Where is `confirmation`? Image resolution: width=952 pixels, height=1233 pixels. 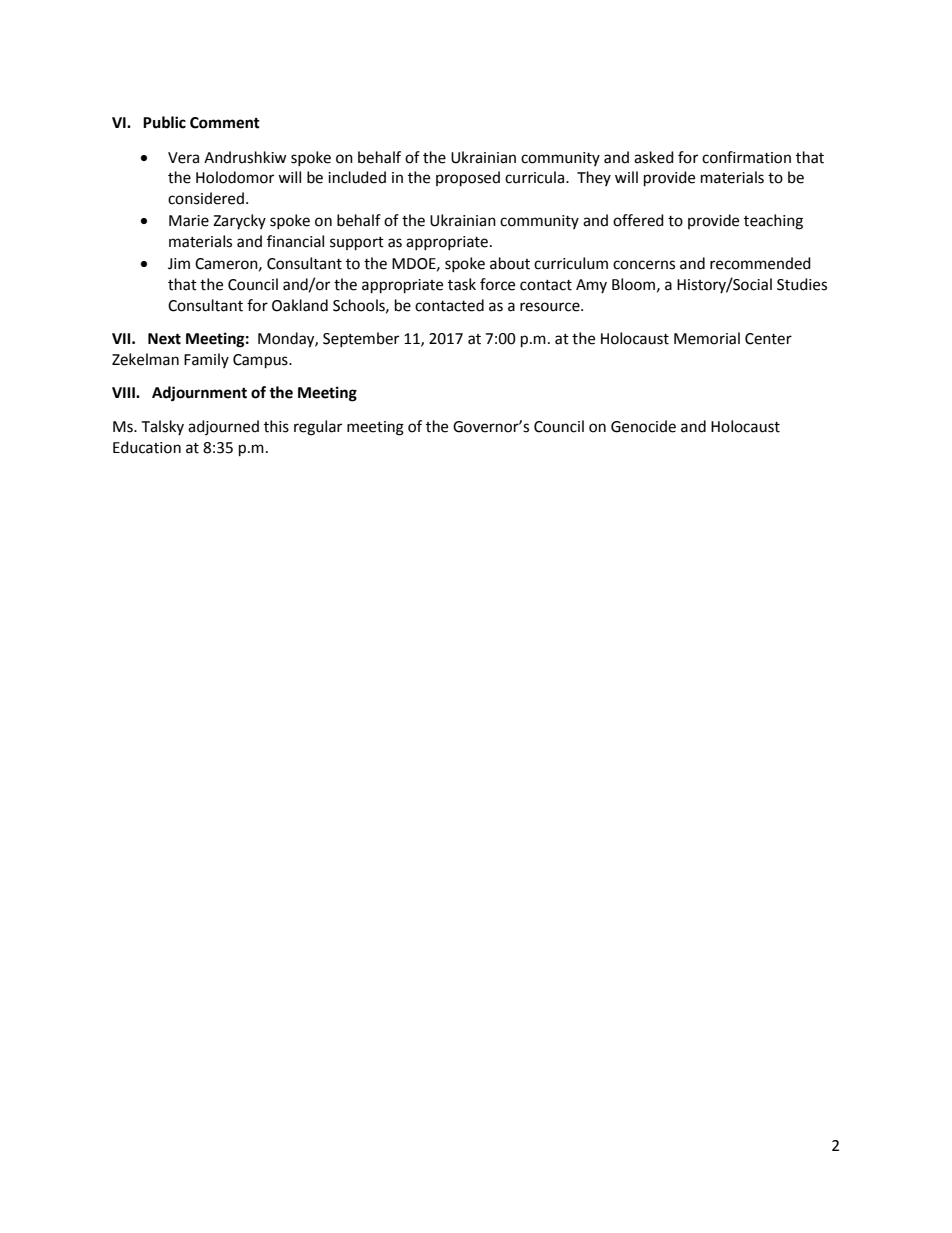 confirmation is located at coordinates (746, 157).
